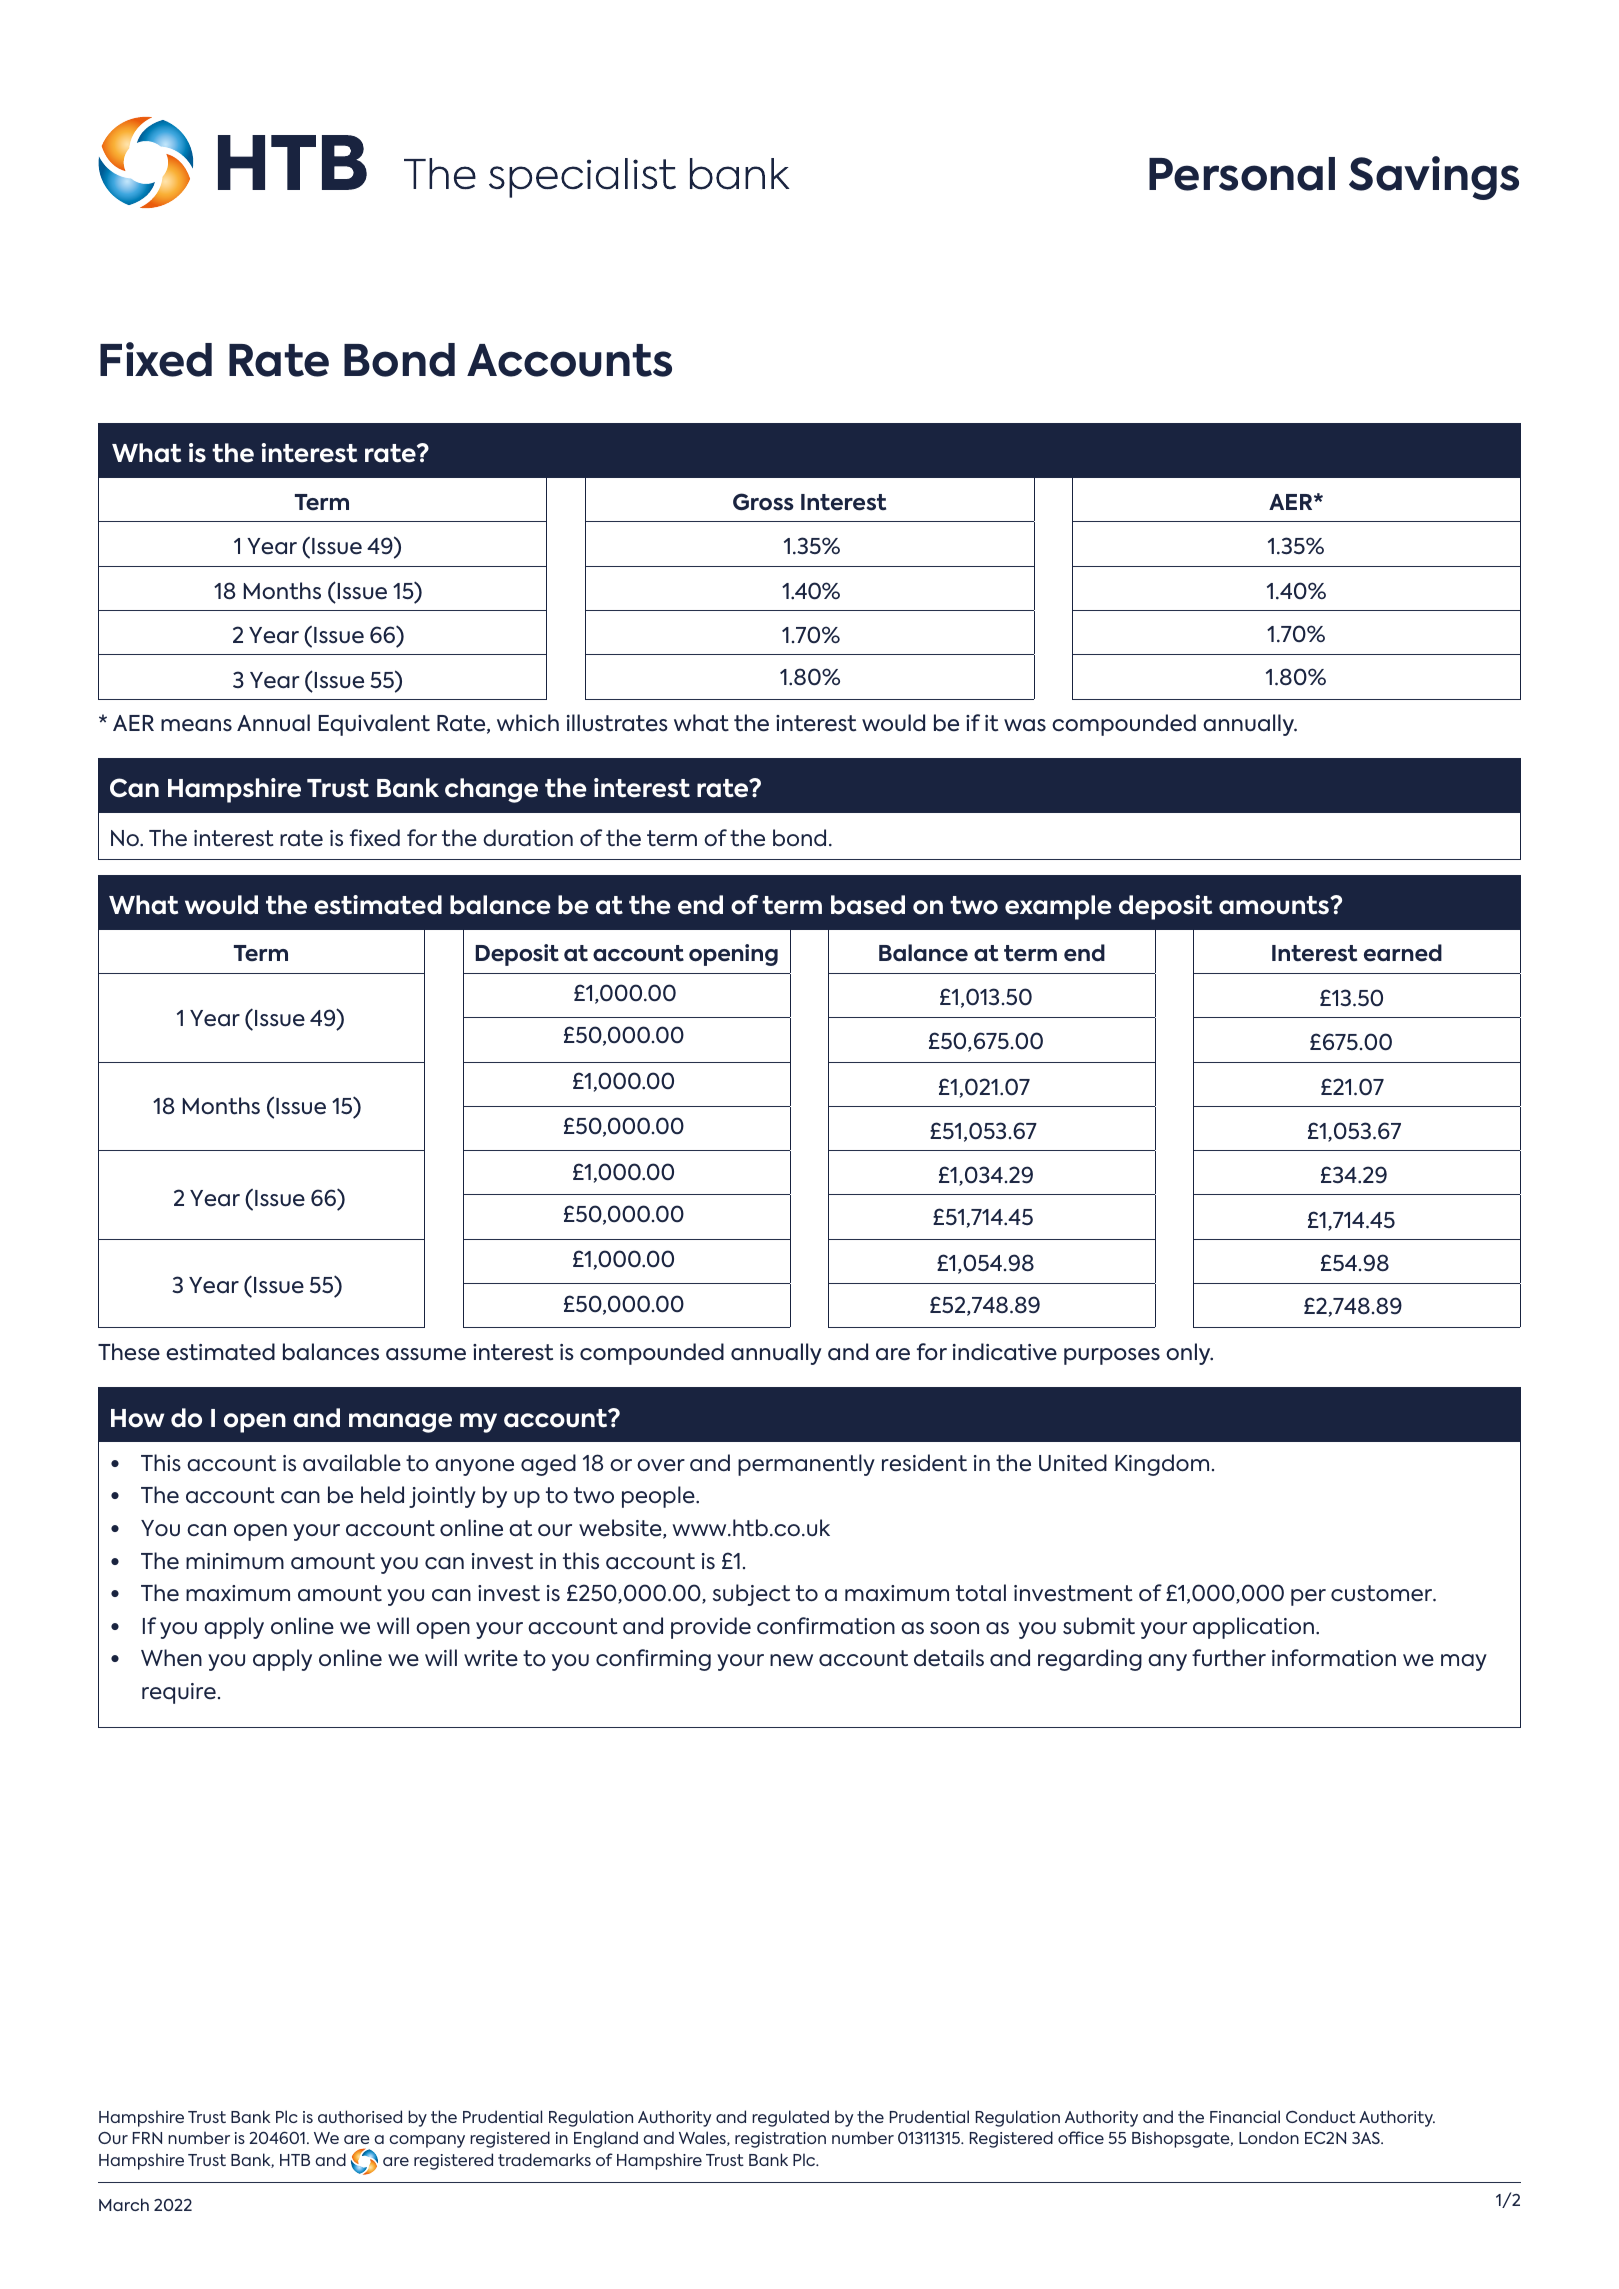 The image size is (1619, 2289). I want to click on available, so click(352, 1463).
